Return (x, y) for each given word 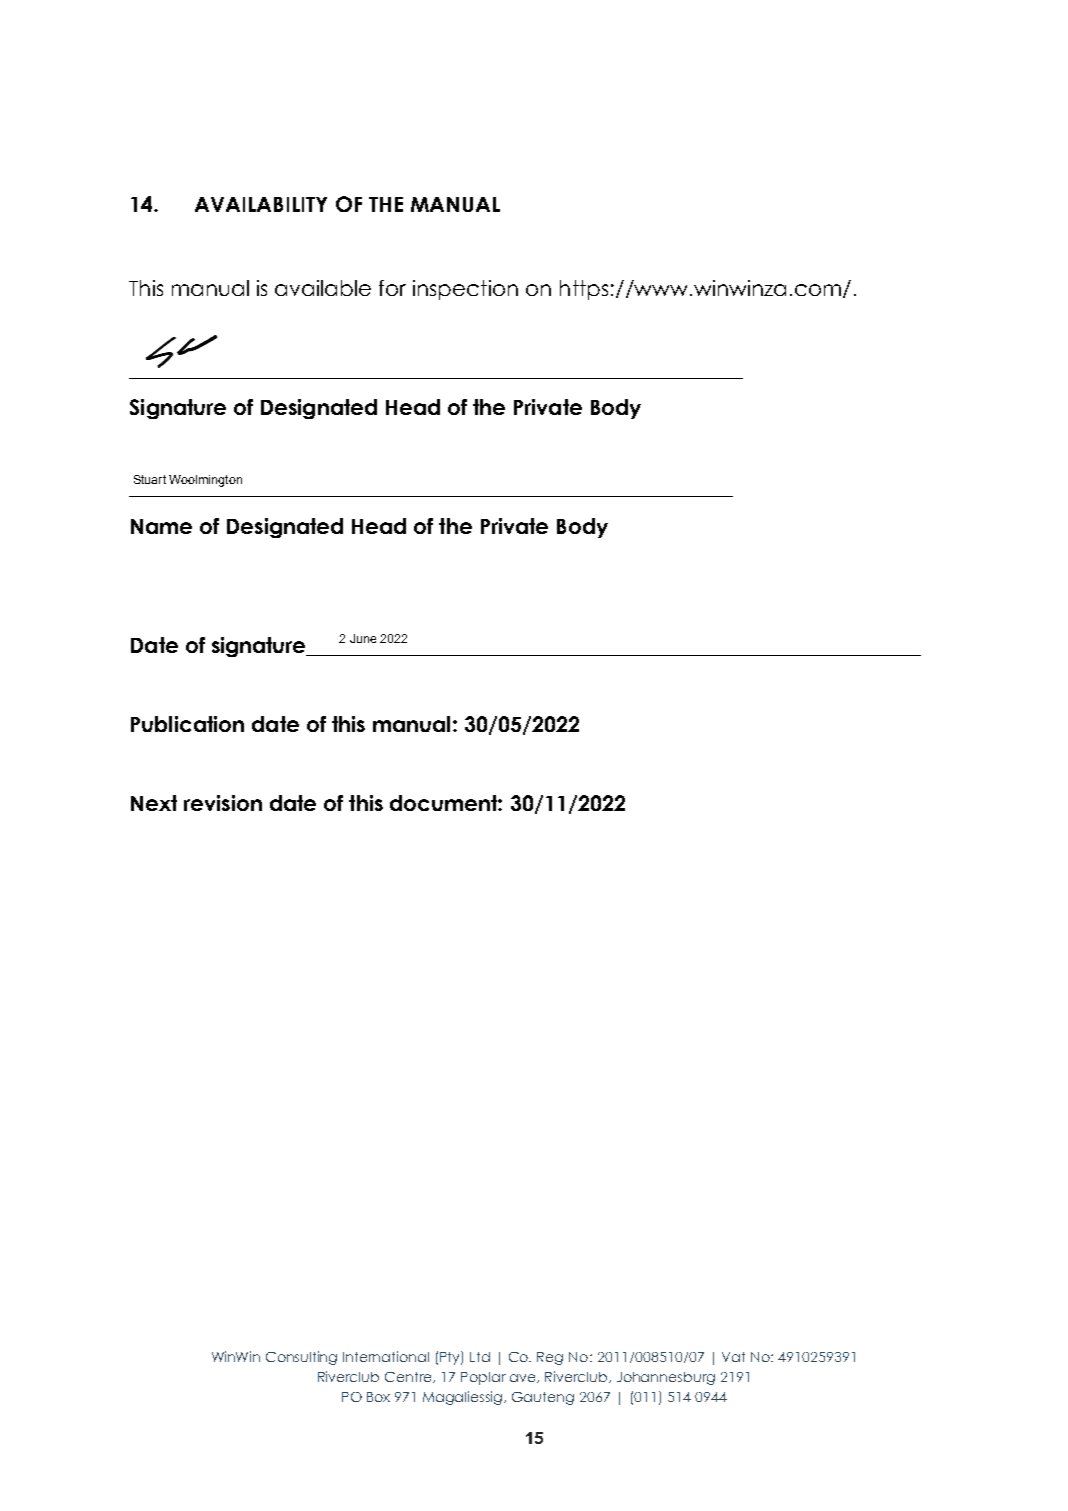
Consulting (301, 1358)
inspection (465, 290)
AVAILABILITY (261, 204)
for (392, 288)
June (363, 638)
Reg (550, 1358)
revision (223, 803)
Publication (187, 724)
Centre (409, 1377)
